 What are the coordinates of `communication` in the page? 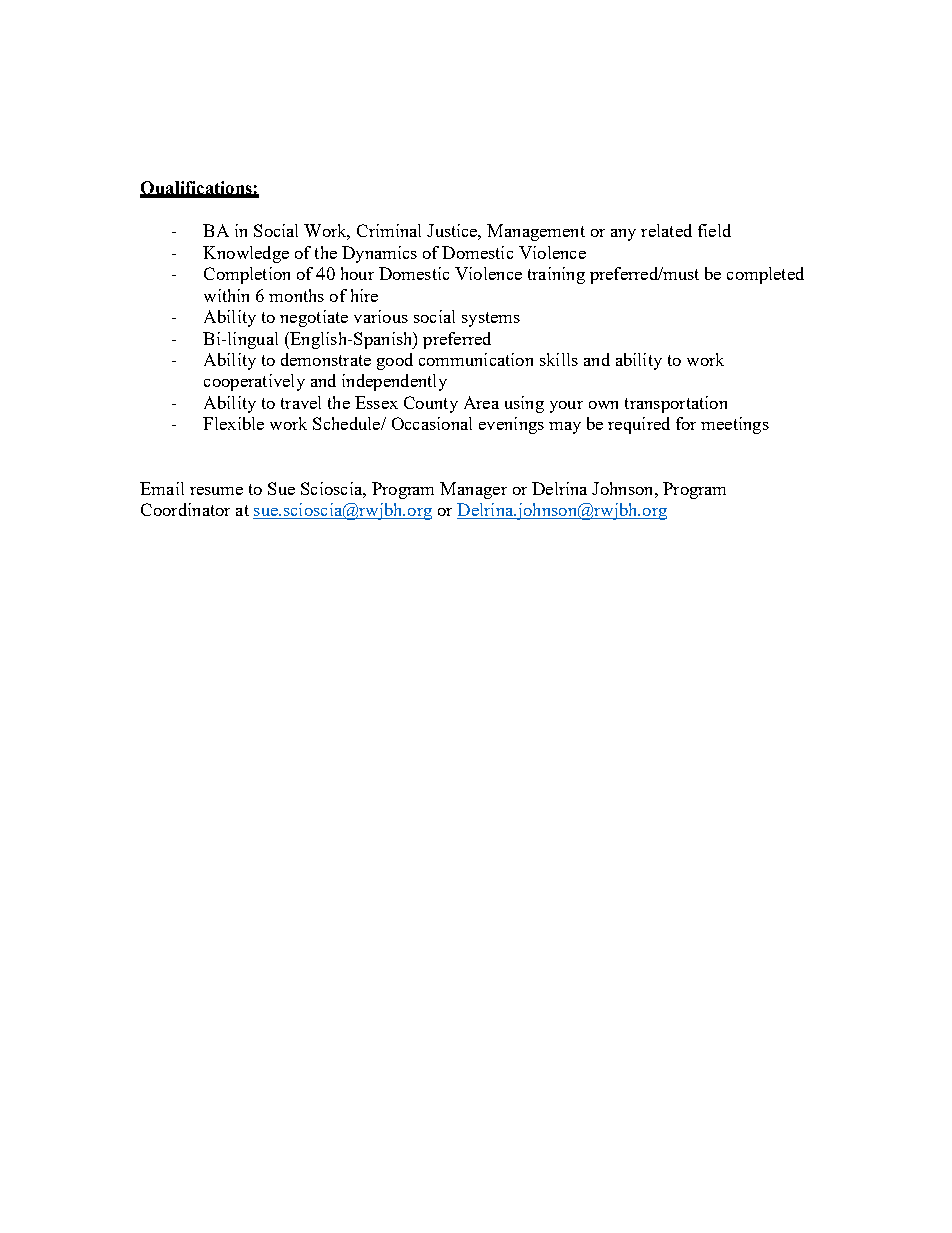 It's located at (476, 359).
